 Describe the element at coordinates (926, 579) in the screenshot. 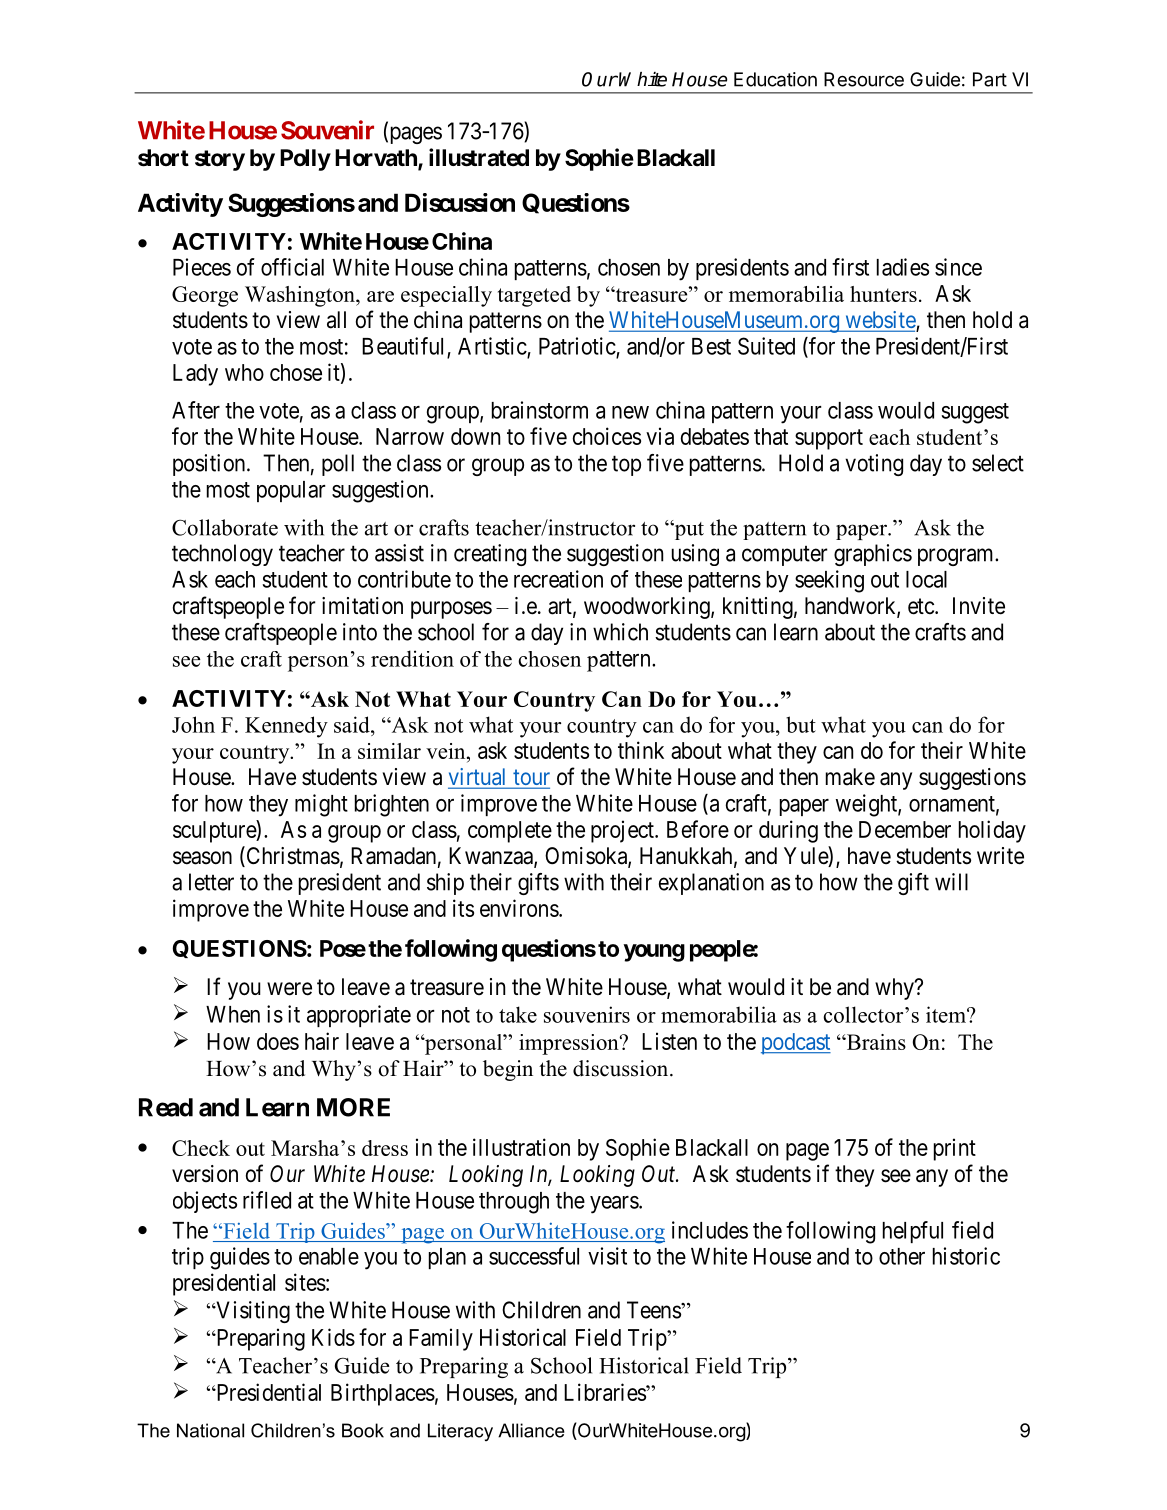

I see `local` at that location.
